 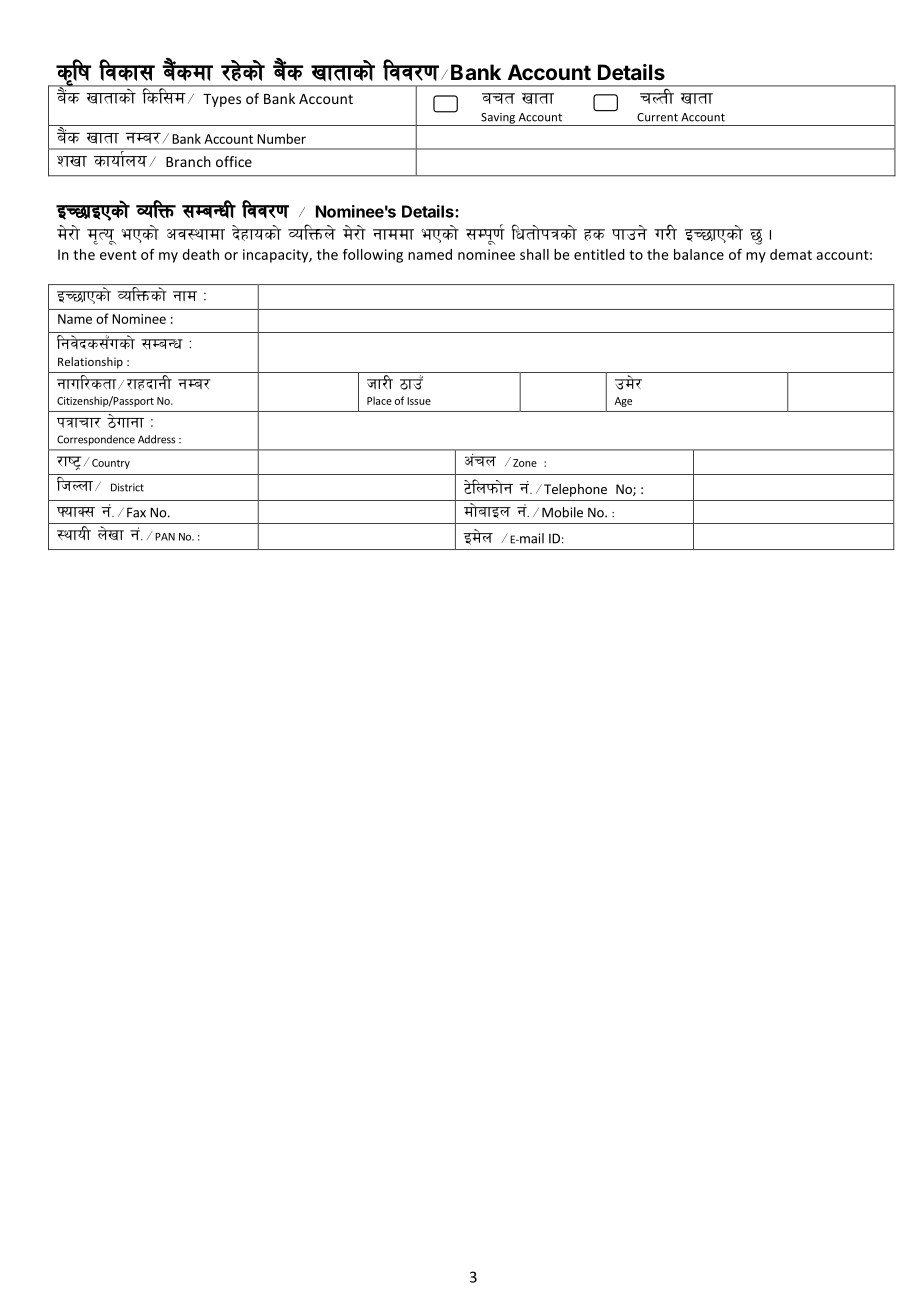 I want to click on Issue, so click(x=419, y=401).
